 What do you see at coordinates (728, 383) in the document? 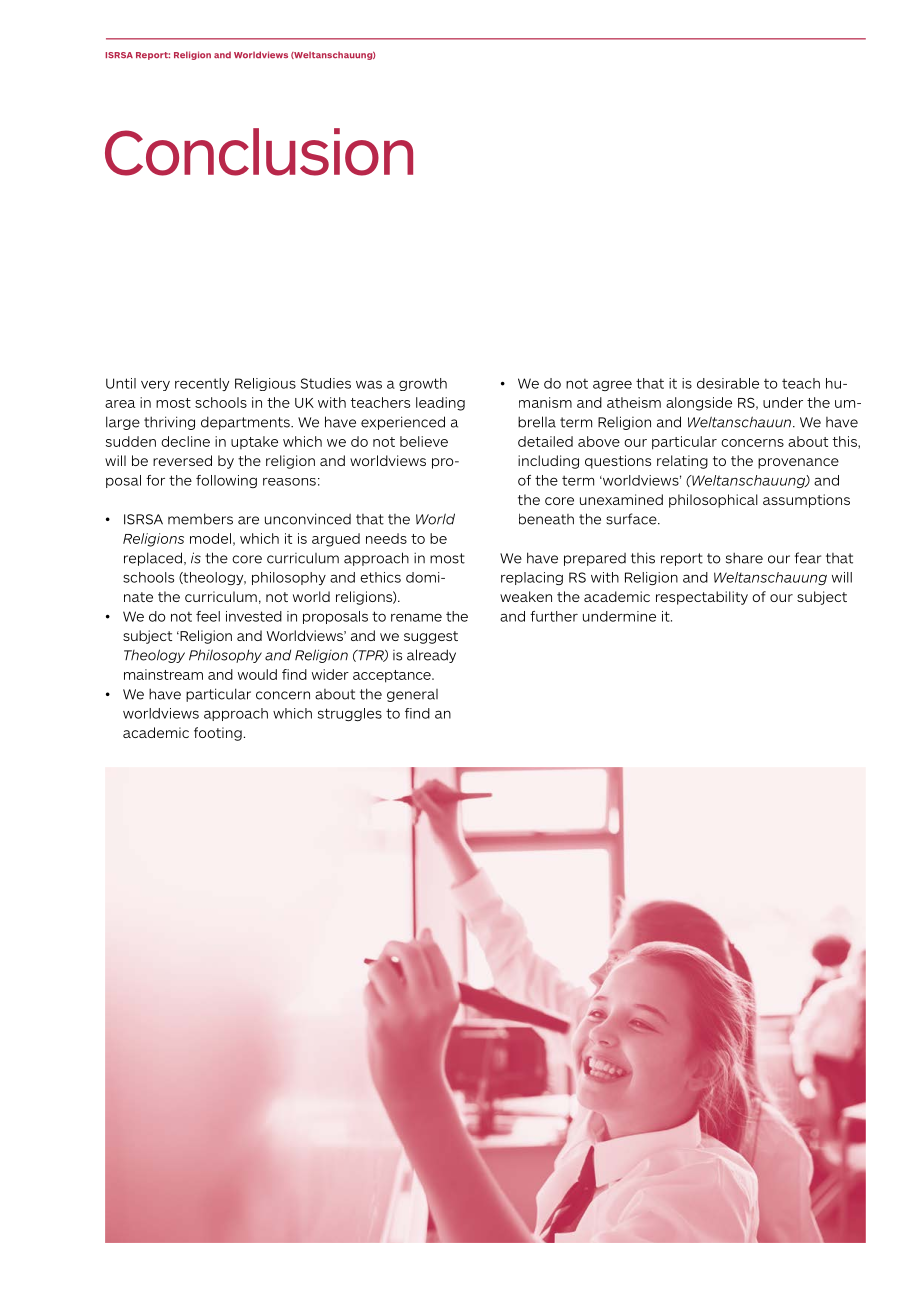
I see `desirable` at bounding box center [728, 383].
